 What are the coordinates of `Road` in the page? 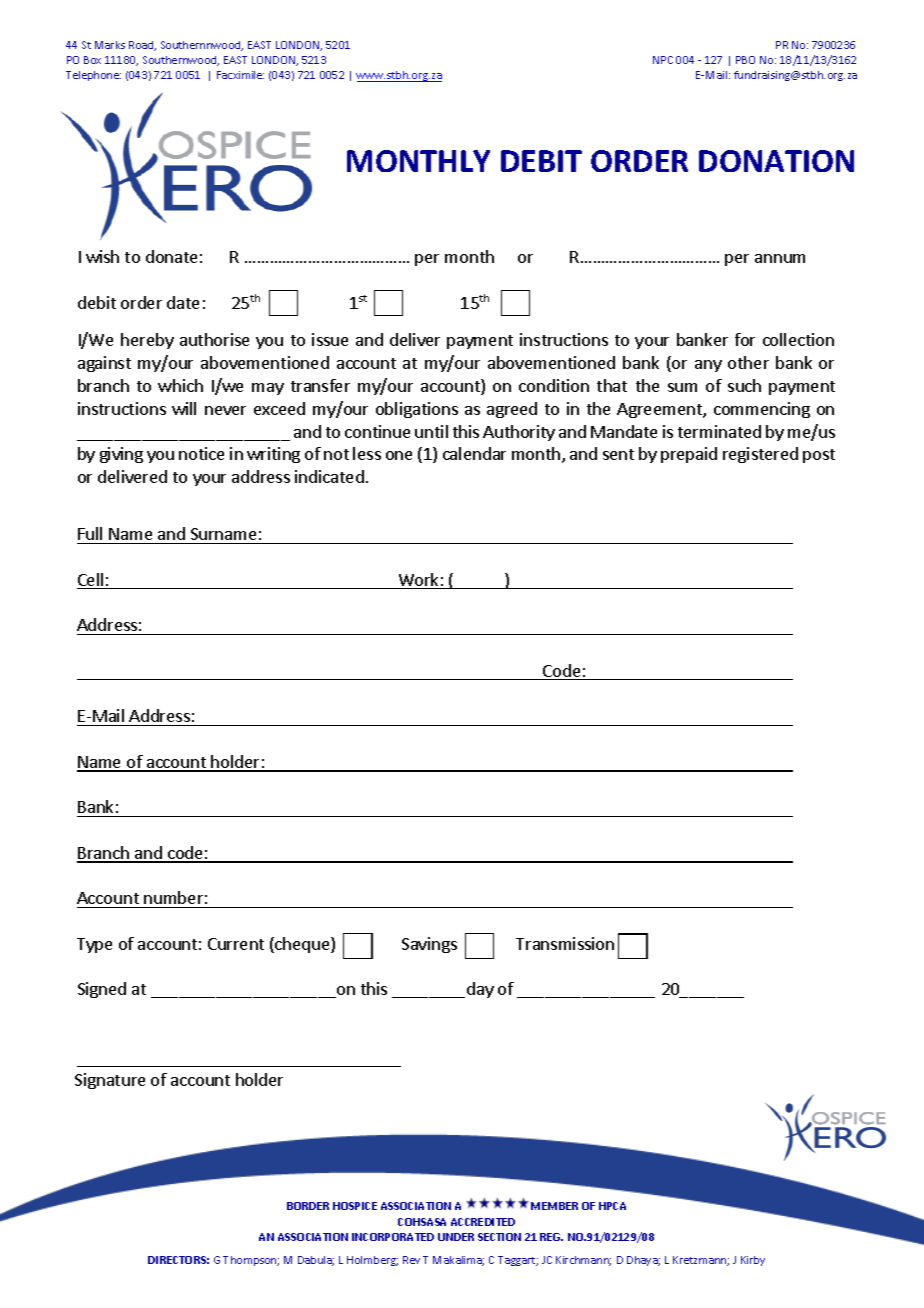 It's located at (142, 46).
